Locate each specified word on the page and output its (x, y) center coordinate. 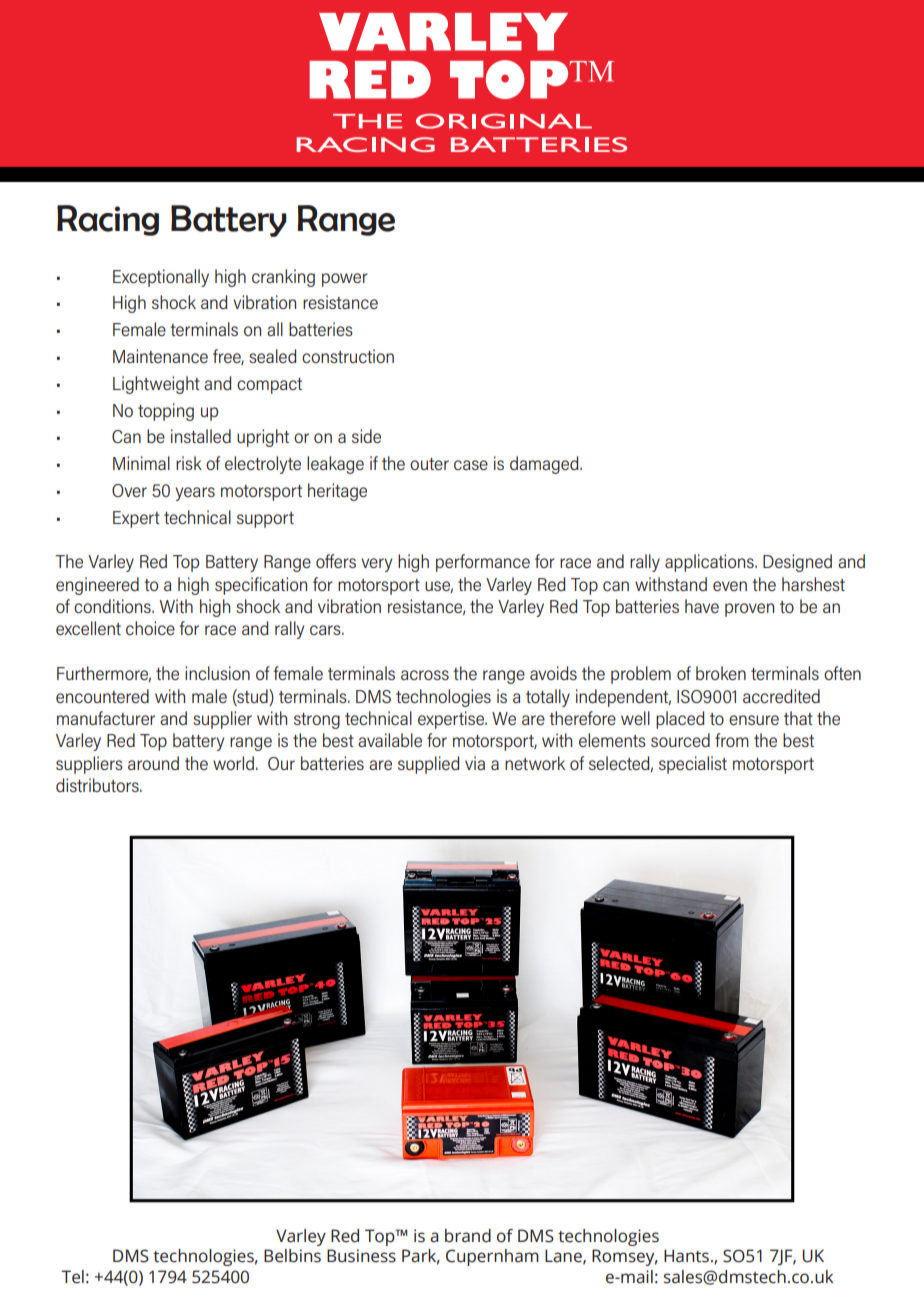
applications (710, 563)
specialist (693, 765)
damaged (545, 465)
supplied (428, 765)
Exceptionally (161, 278)
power (345, 280)
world (233, 763)
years (195, 494)
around (153, 763)
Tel (72, 1277)
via (475, 763)
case (471, 465)
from (732, 740)
